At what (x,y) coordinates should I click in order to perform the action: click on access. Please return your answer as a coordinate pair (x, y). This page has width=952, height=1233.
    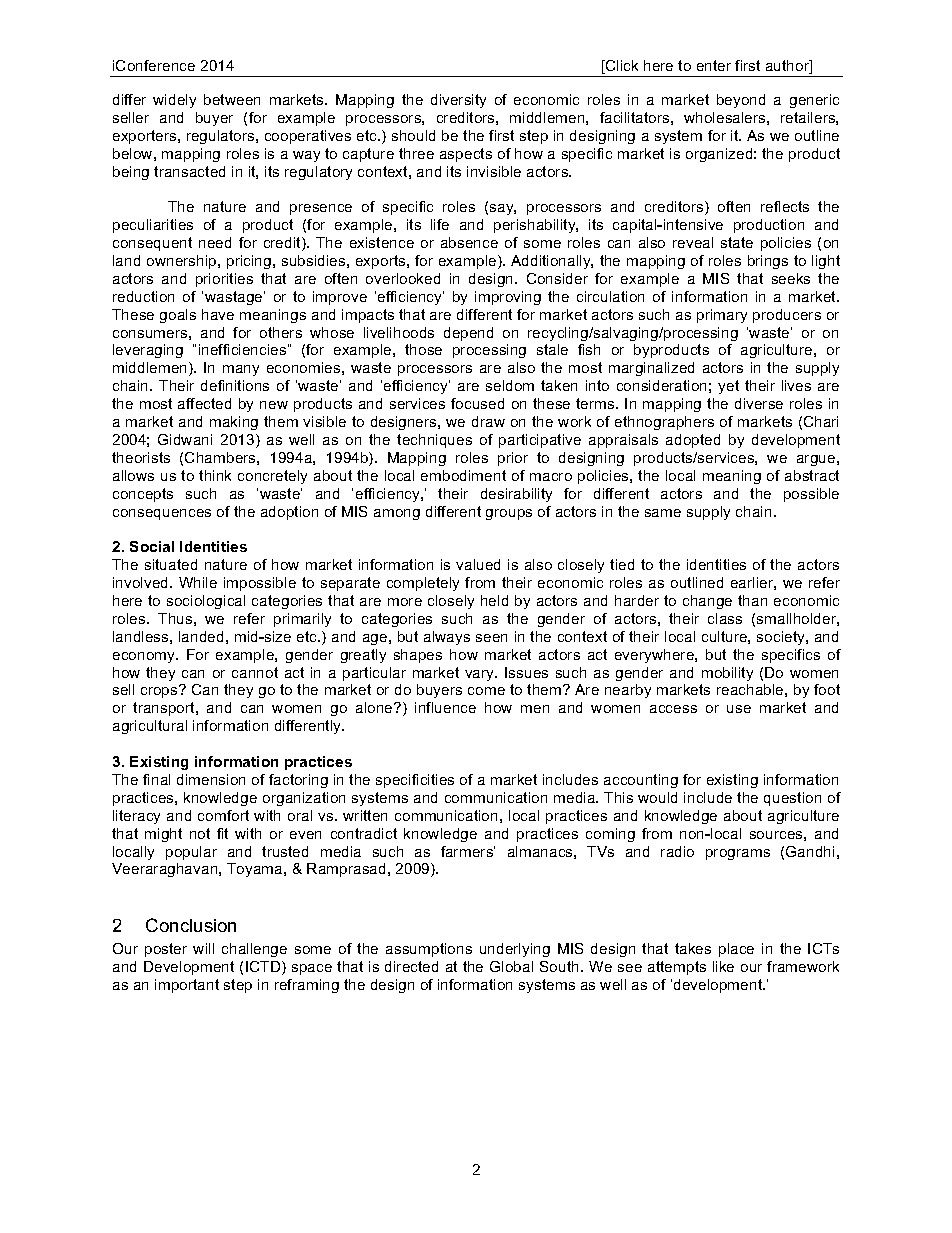
    Looking at the image, I should click on (673, 709).
